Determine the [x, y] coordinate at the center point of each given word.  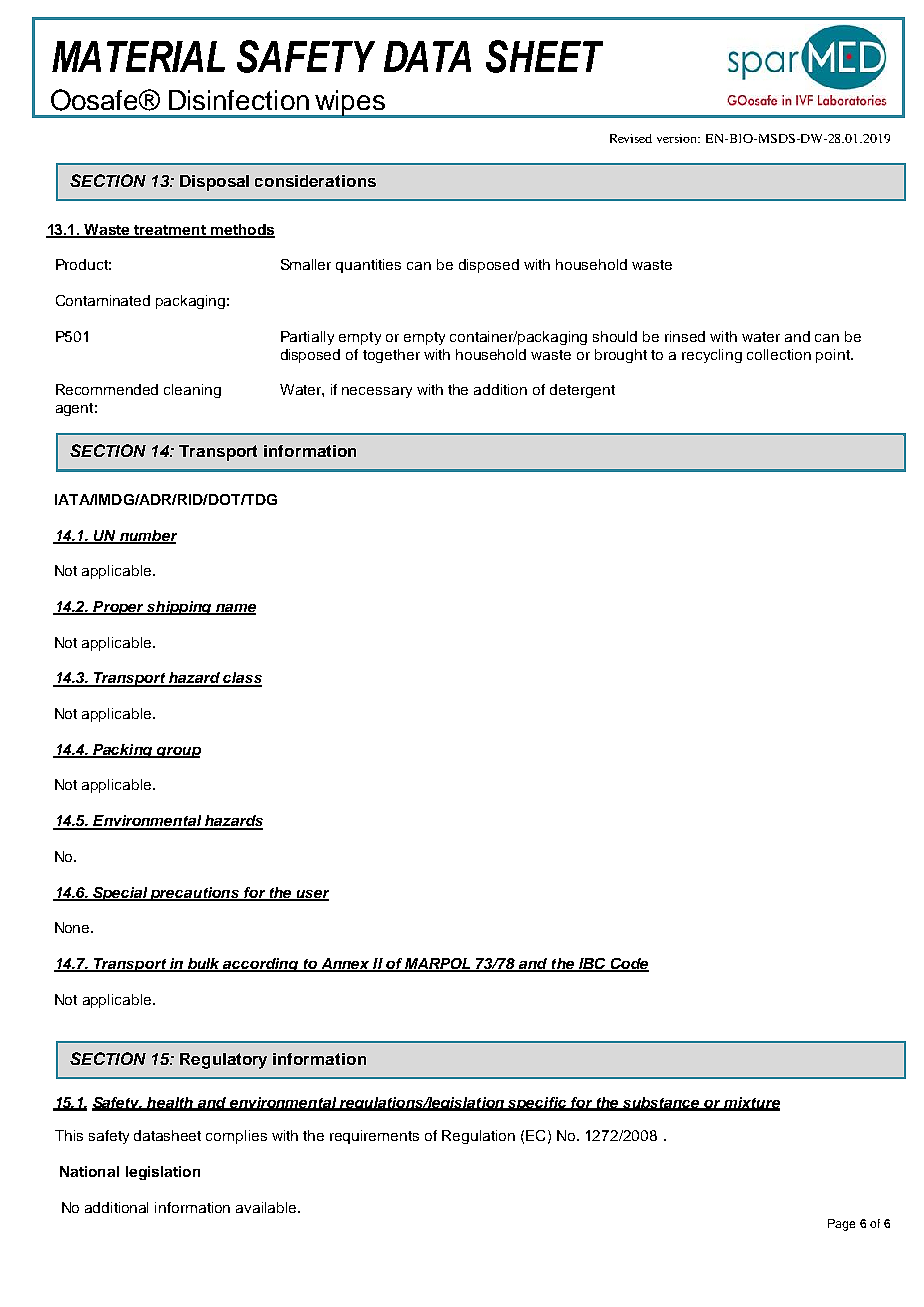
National [89, 1171]
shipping [179, 608]
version [678, 138]
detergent [582, 391]
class [242, 679]
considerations [315, 181]
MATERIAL [138, 56]
